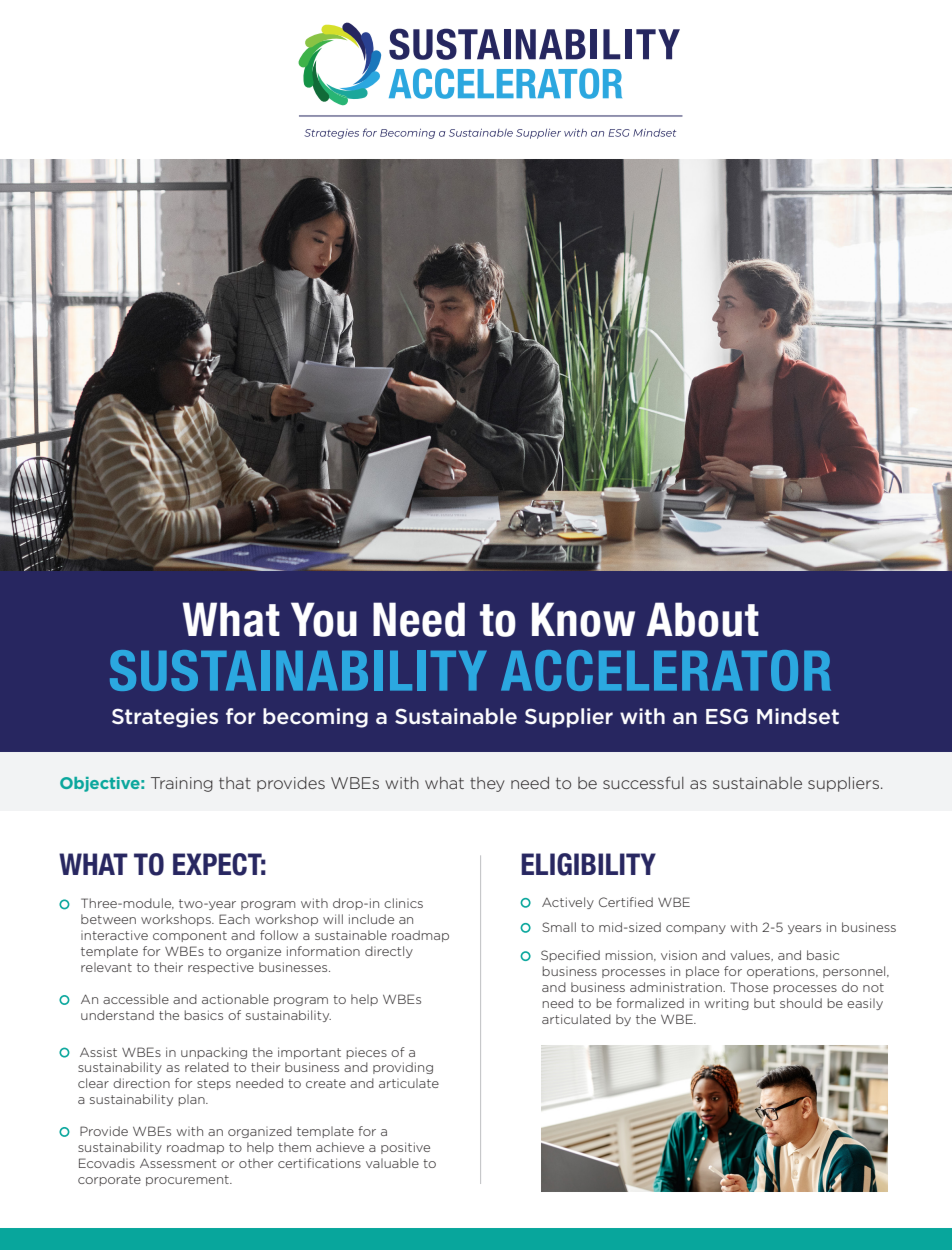  What do you see at coordinates (487, 784) in the screenshot?
I see `they` at bounding box center [487, 784].
